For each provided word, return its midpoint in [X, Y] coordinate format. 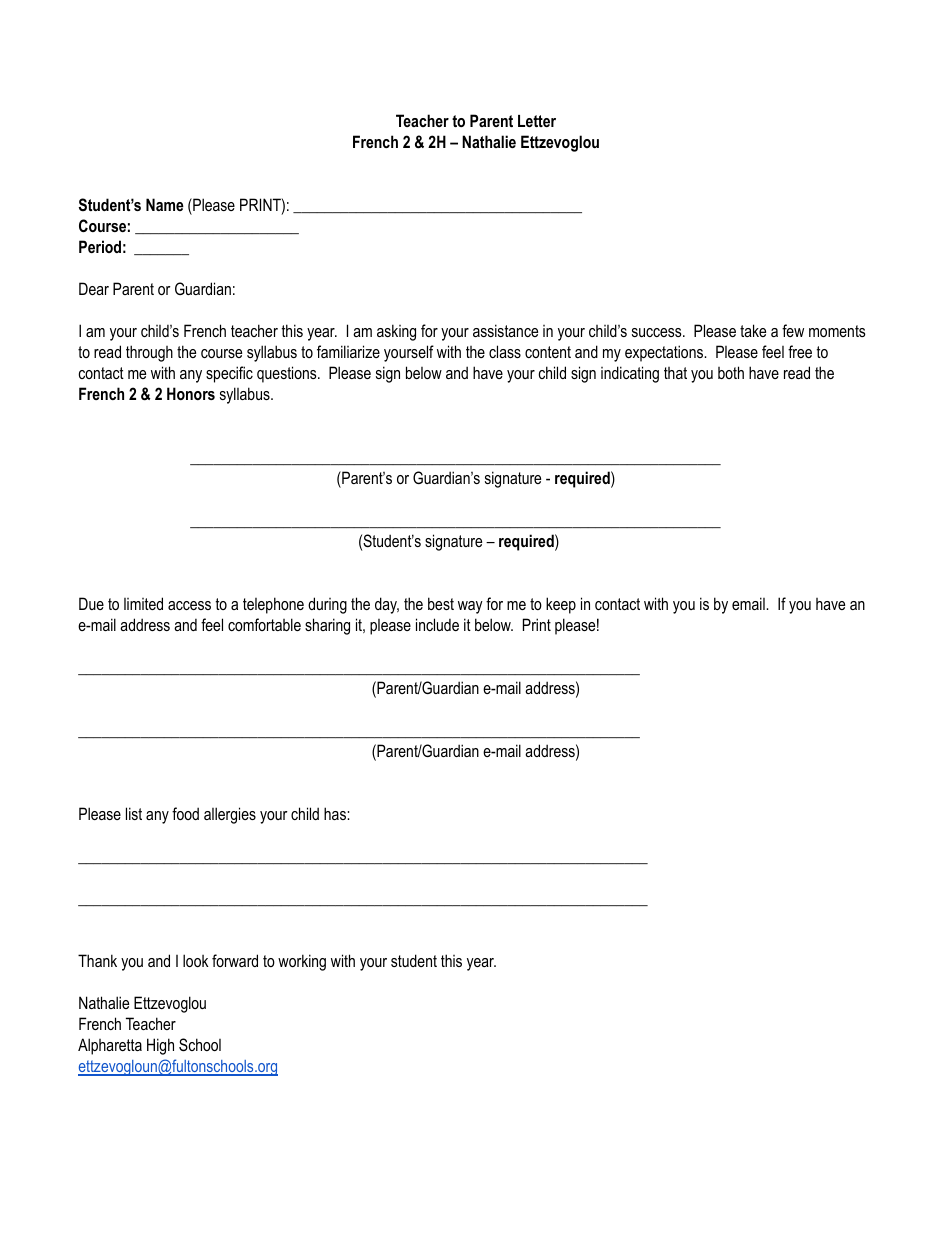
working [302, 962]
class [505, 351]
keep [561, 605]
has [336, 813]
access [189, 605]
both [731, 372]
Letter [537, 121]
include [437, 624]
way [470, 607]
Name [165, 204]
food [185, 813]
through [149, 353]
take [753, 330]
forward [235, 960]
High [160, 1046]
